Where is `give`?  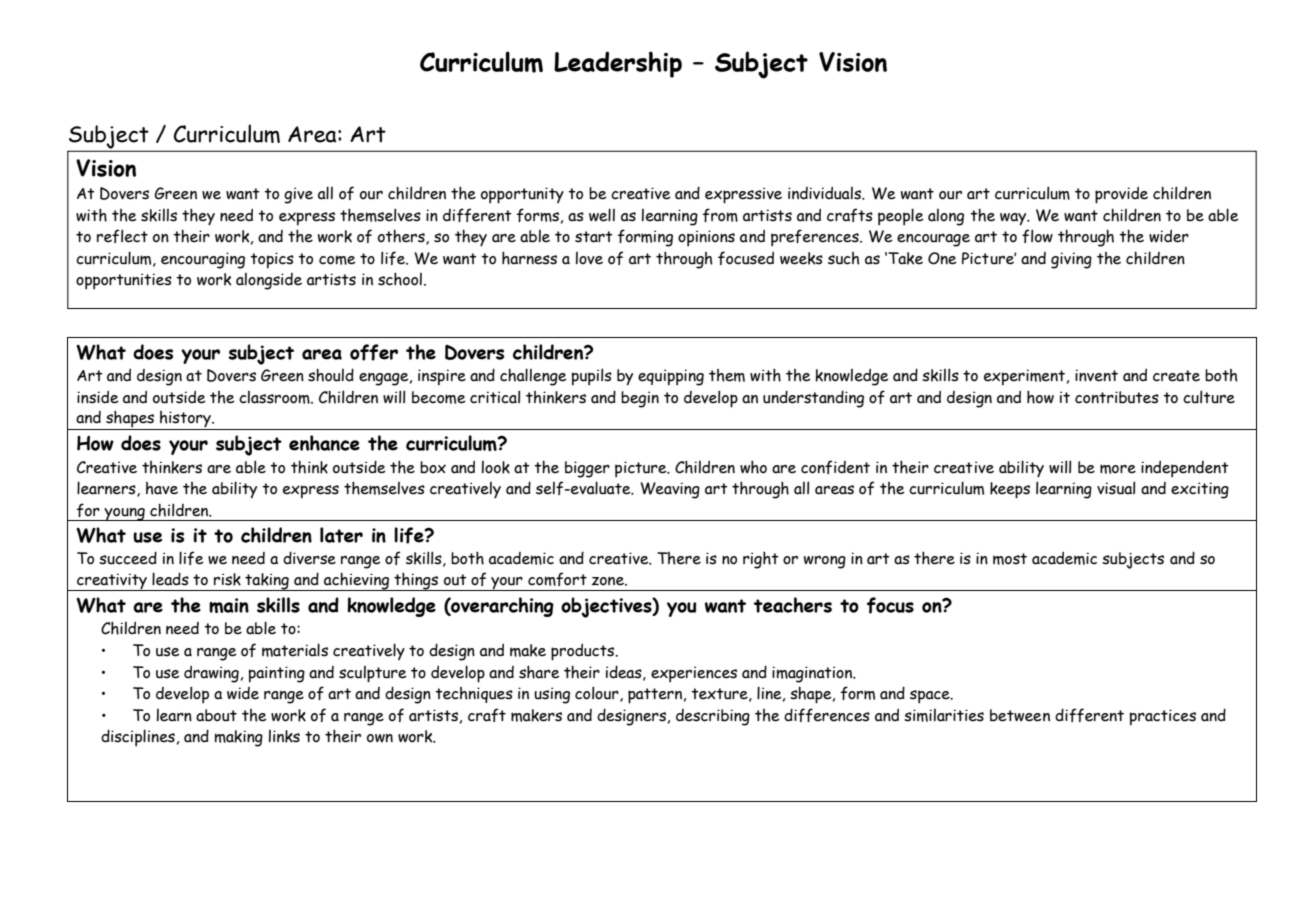
give is located at coordinates (298, 195).
